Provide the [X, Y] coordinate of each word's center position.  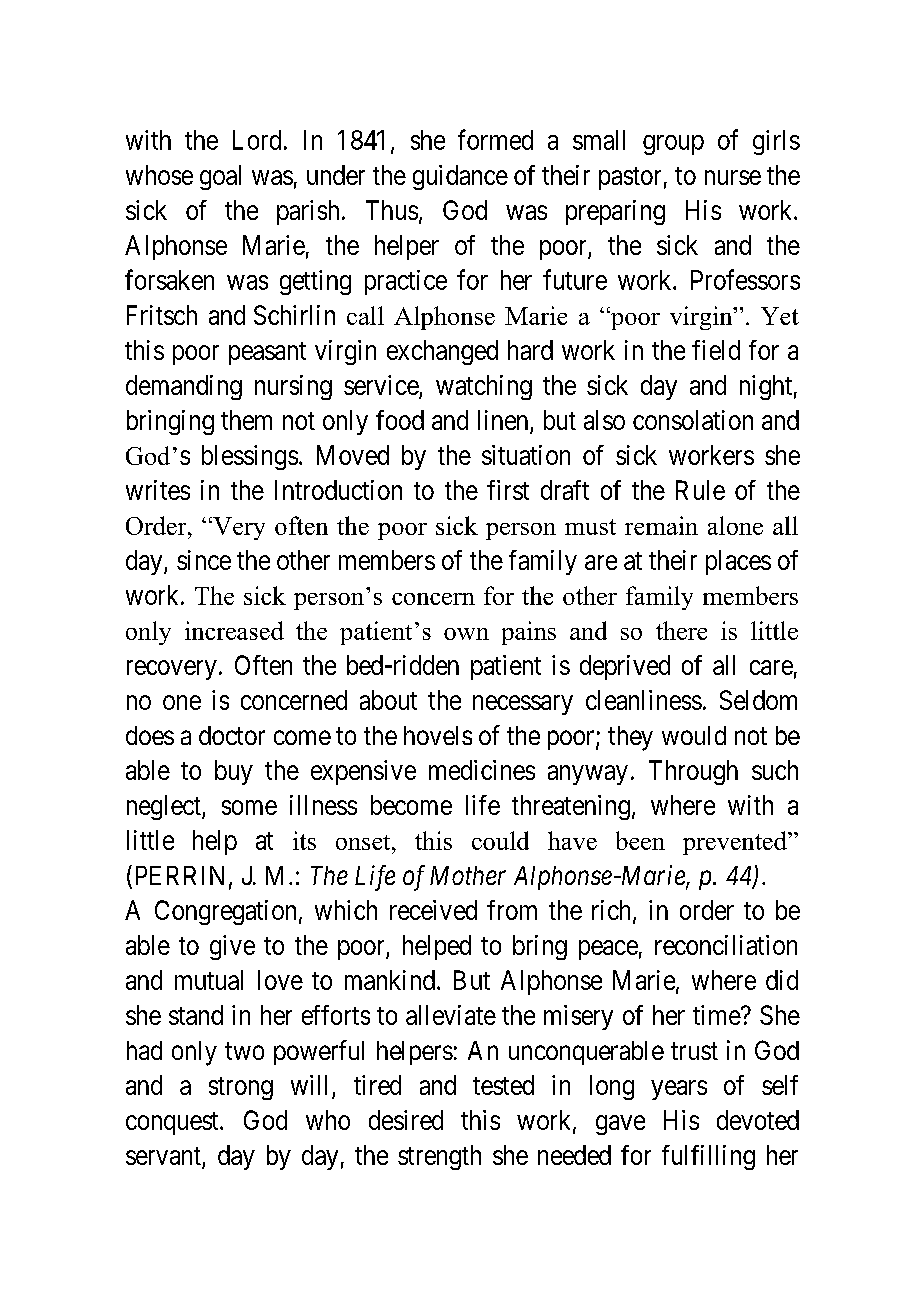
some [249, 807]
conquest [173, 1123]
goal [220, 177]
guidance [460, 177]
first [508, 490]
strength [439, 1157]
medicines [482, 770]
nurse [733, 177]
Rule [700, 490]
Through [693, 772]
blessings [250, 457]
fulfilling [708, 1157]
